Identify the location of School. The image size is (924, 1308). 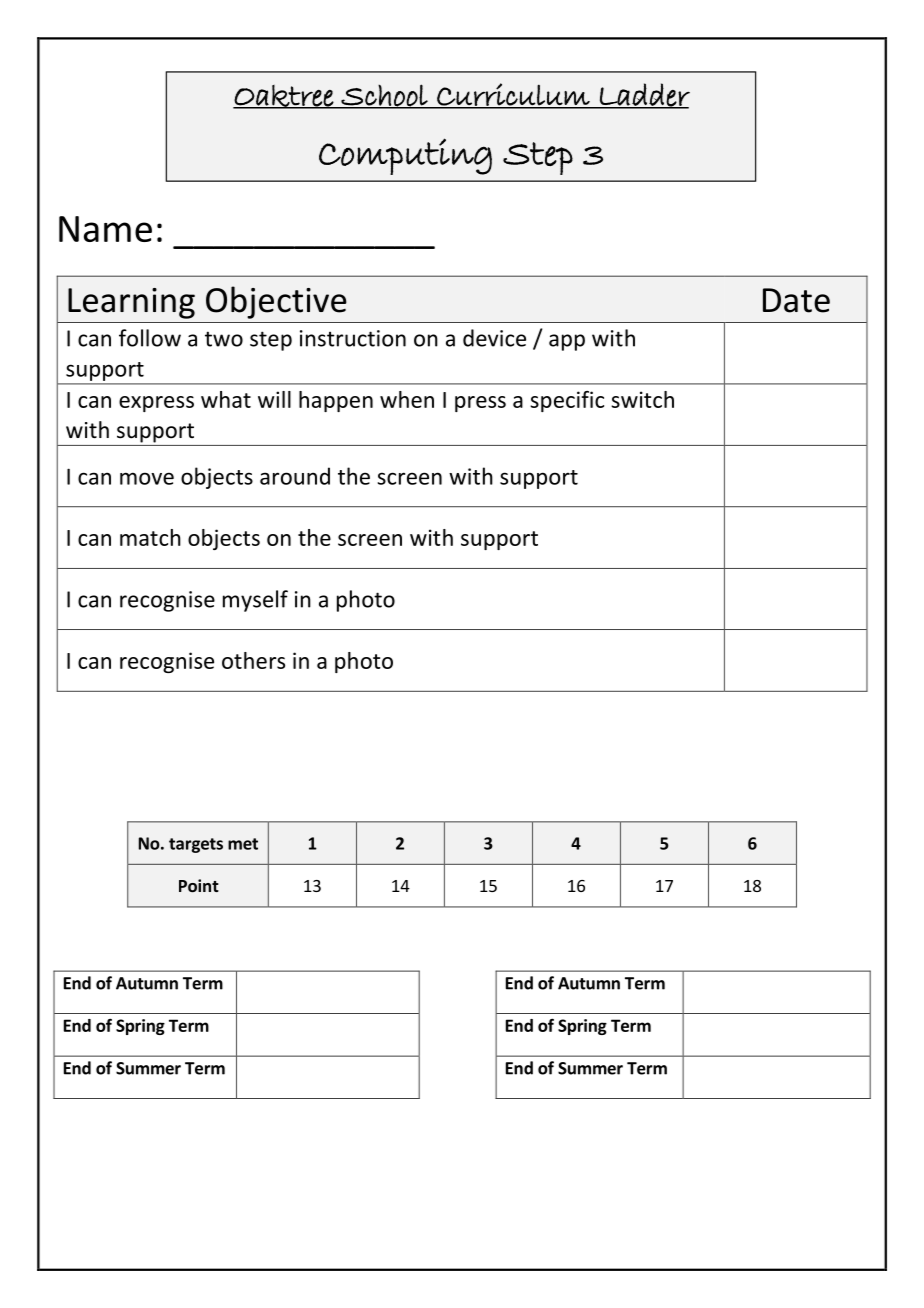
(384, 96).
